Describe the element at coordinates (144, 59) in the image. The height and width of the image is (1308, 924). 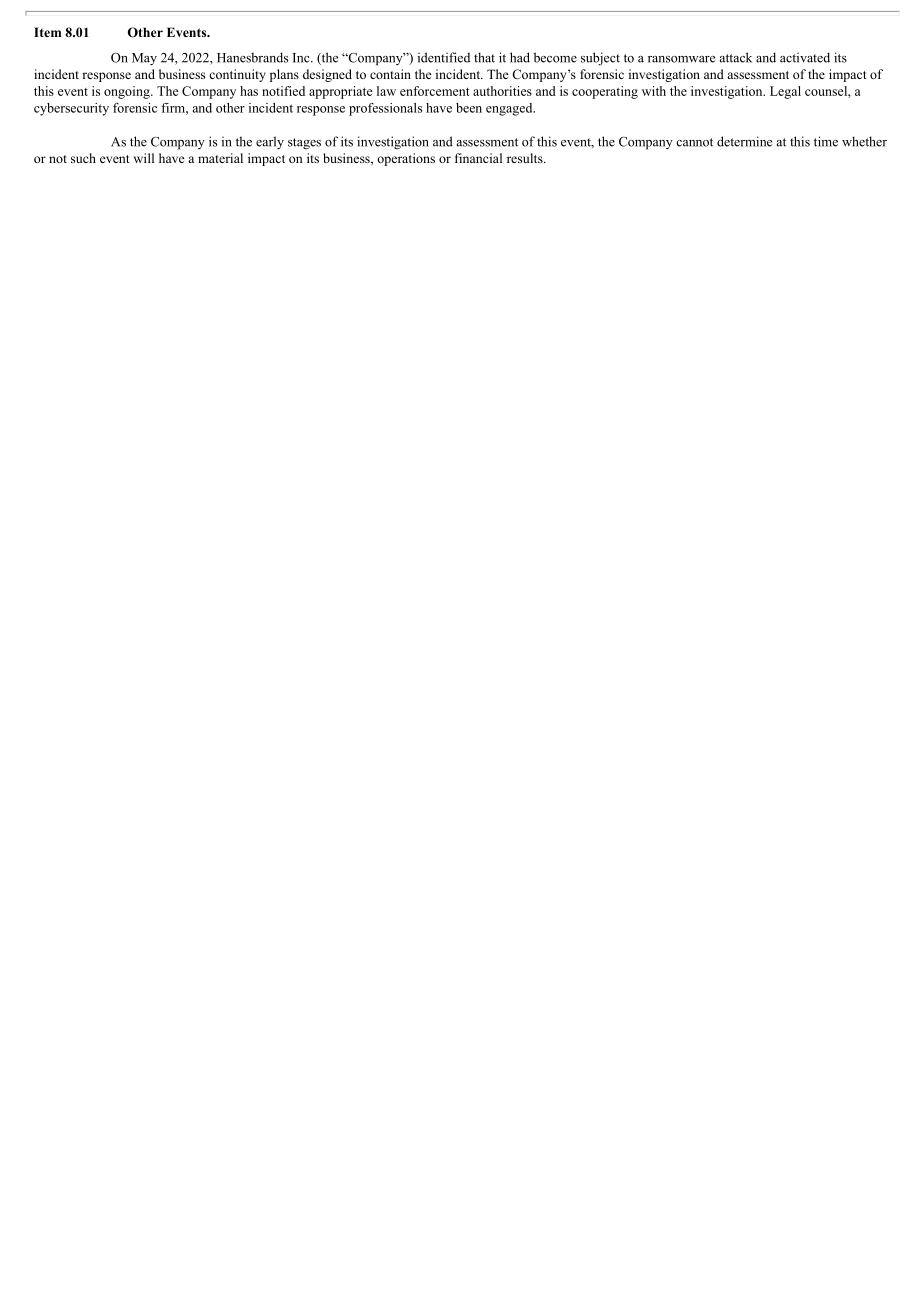
I see `May` at that location.
